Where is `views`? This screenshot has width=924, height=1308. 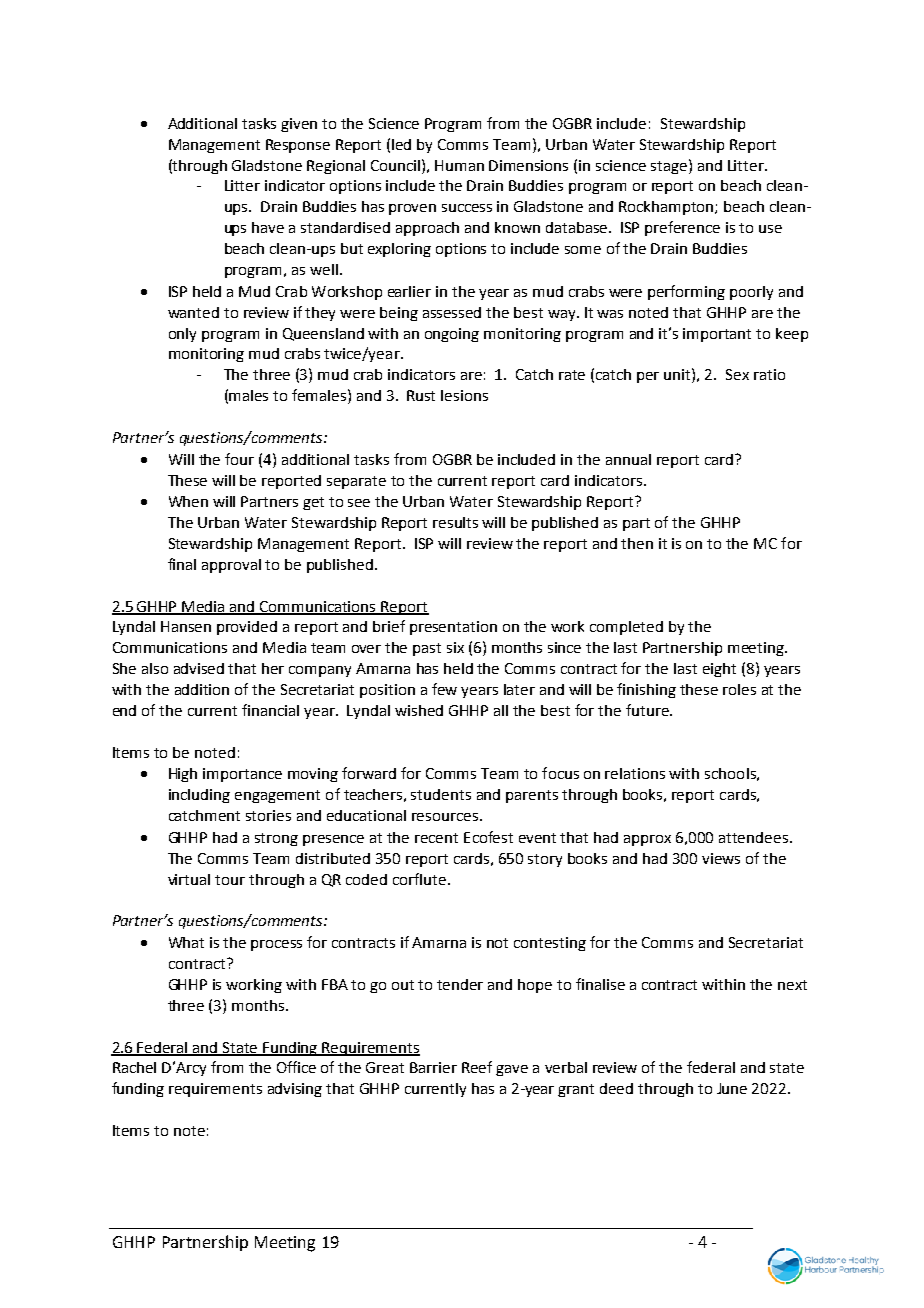
views is located at coordinates (721, 858).
